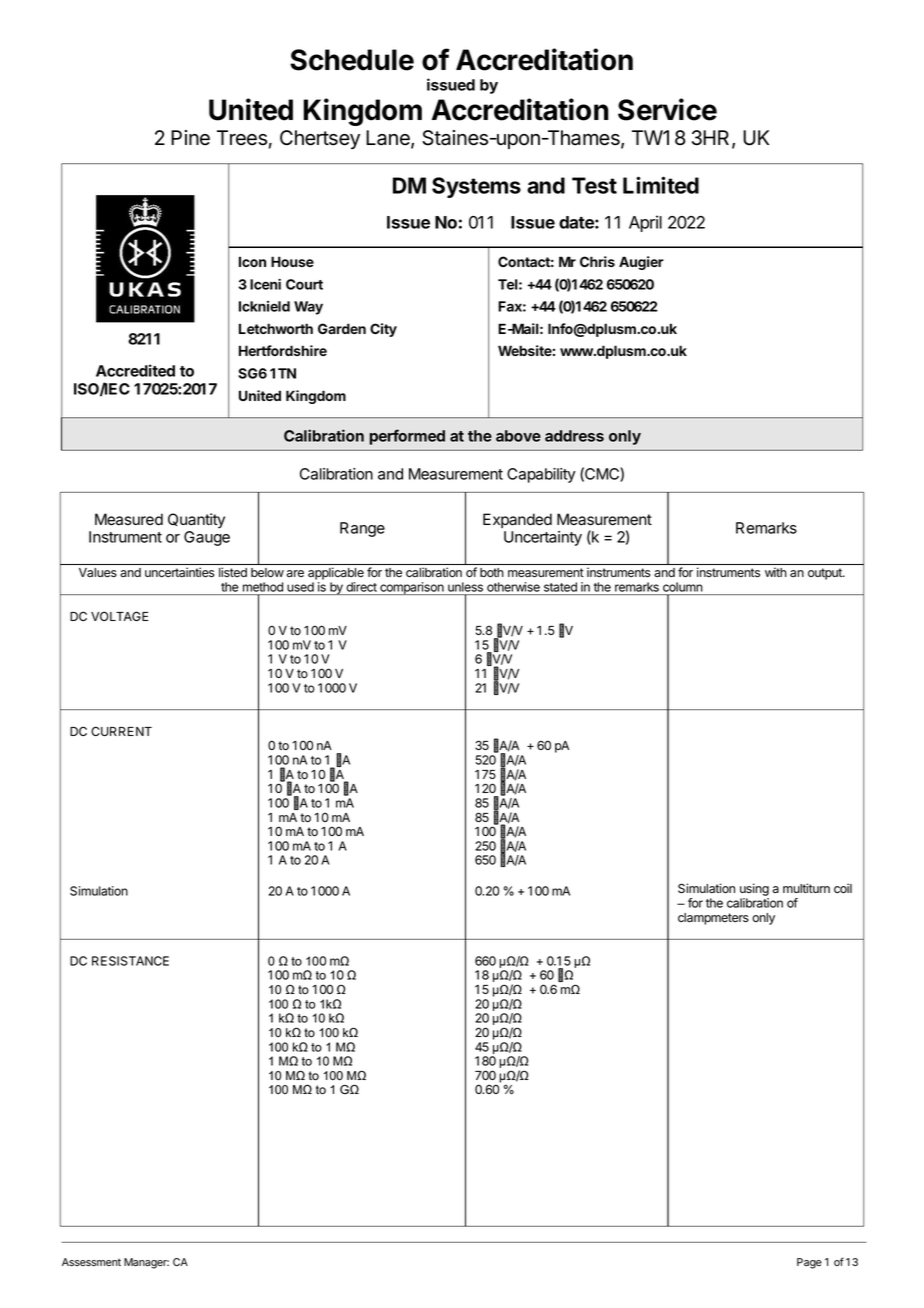 The image size is (924, 1308). Describe the element at coordinates (190, 138) in the document. I see `Pine` at that location.
